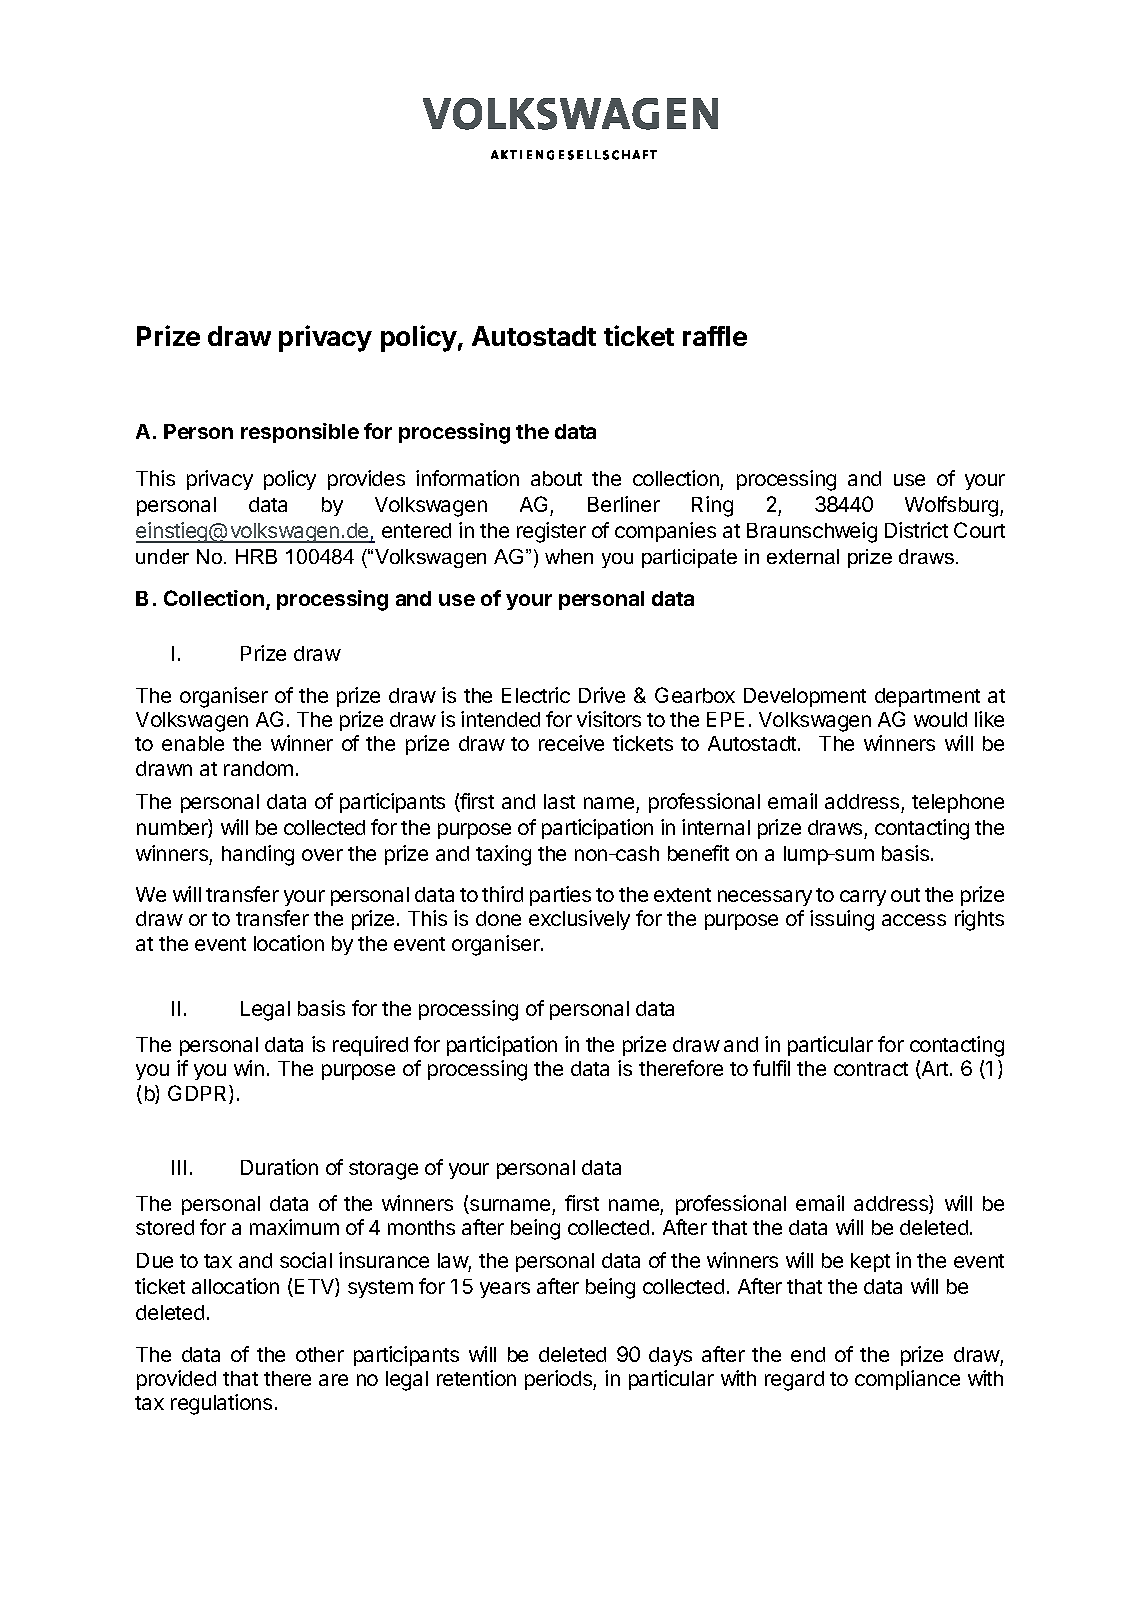  I want to click on exclusively, so click(579, 920).
